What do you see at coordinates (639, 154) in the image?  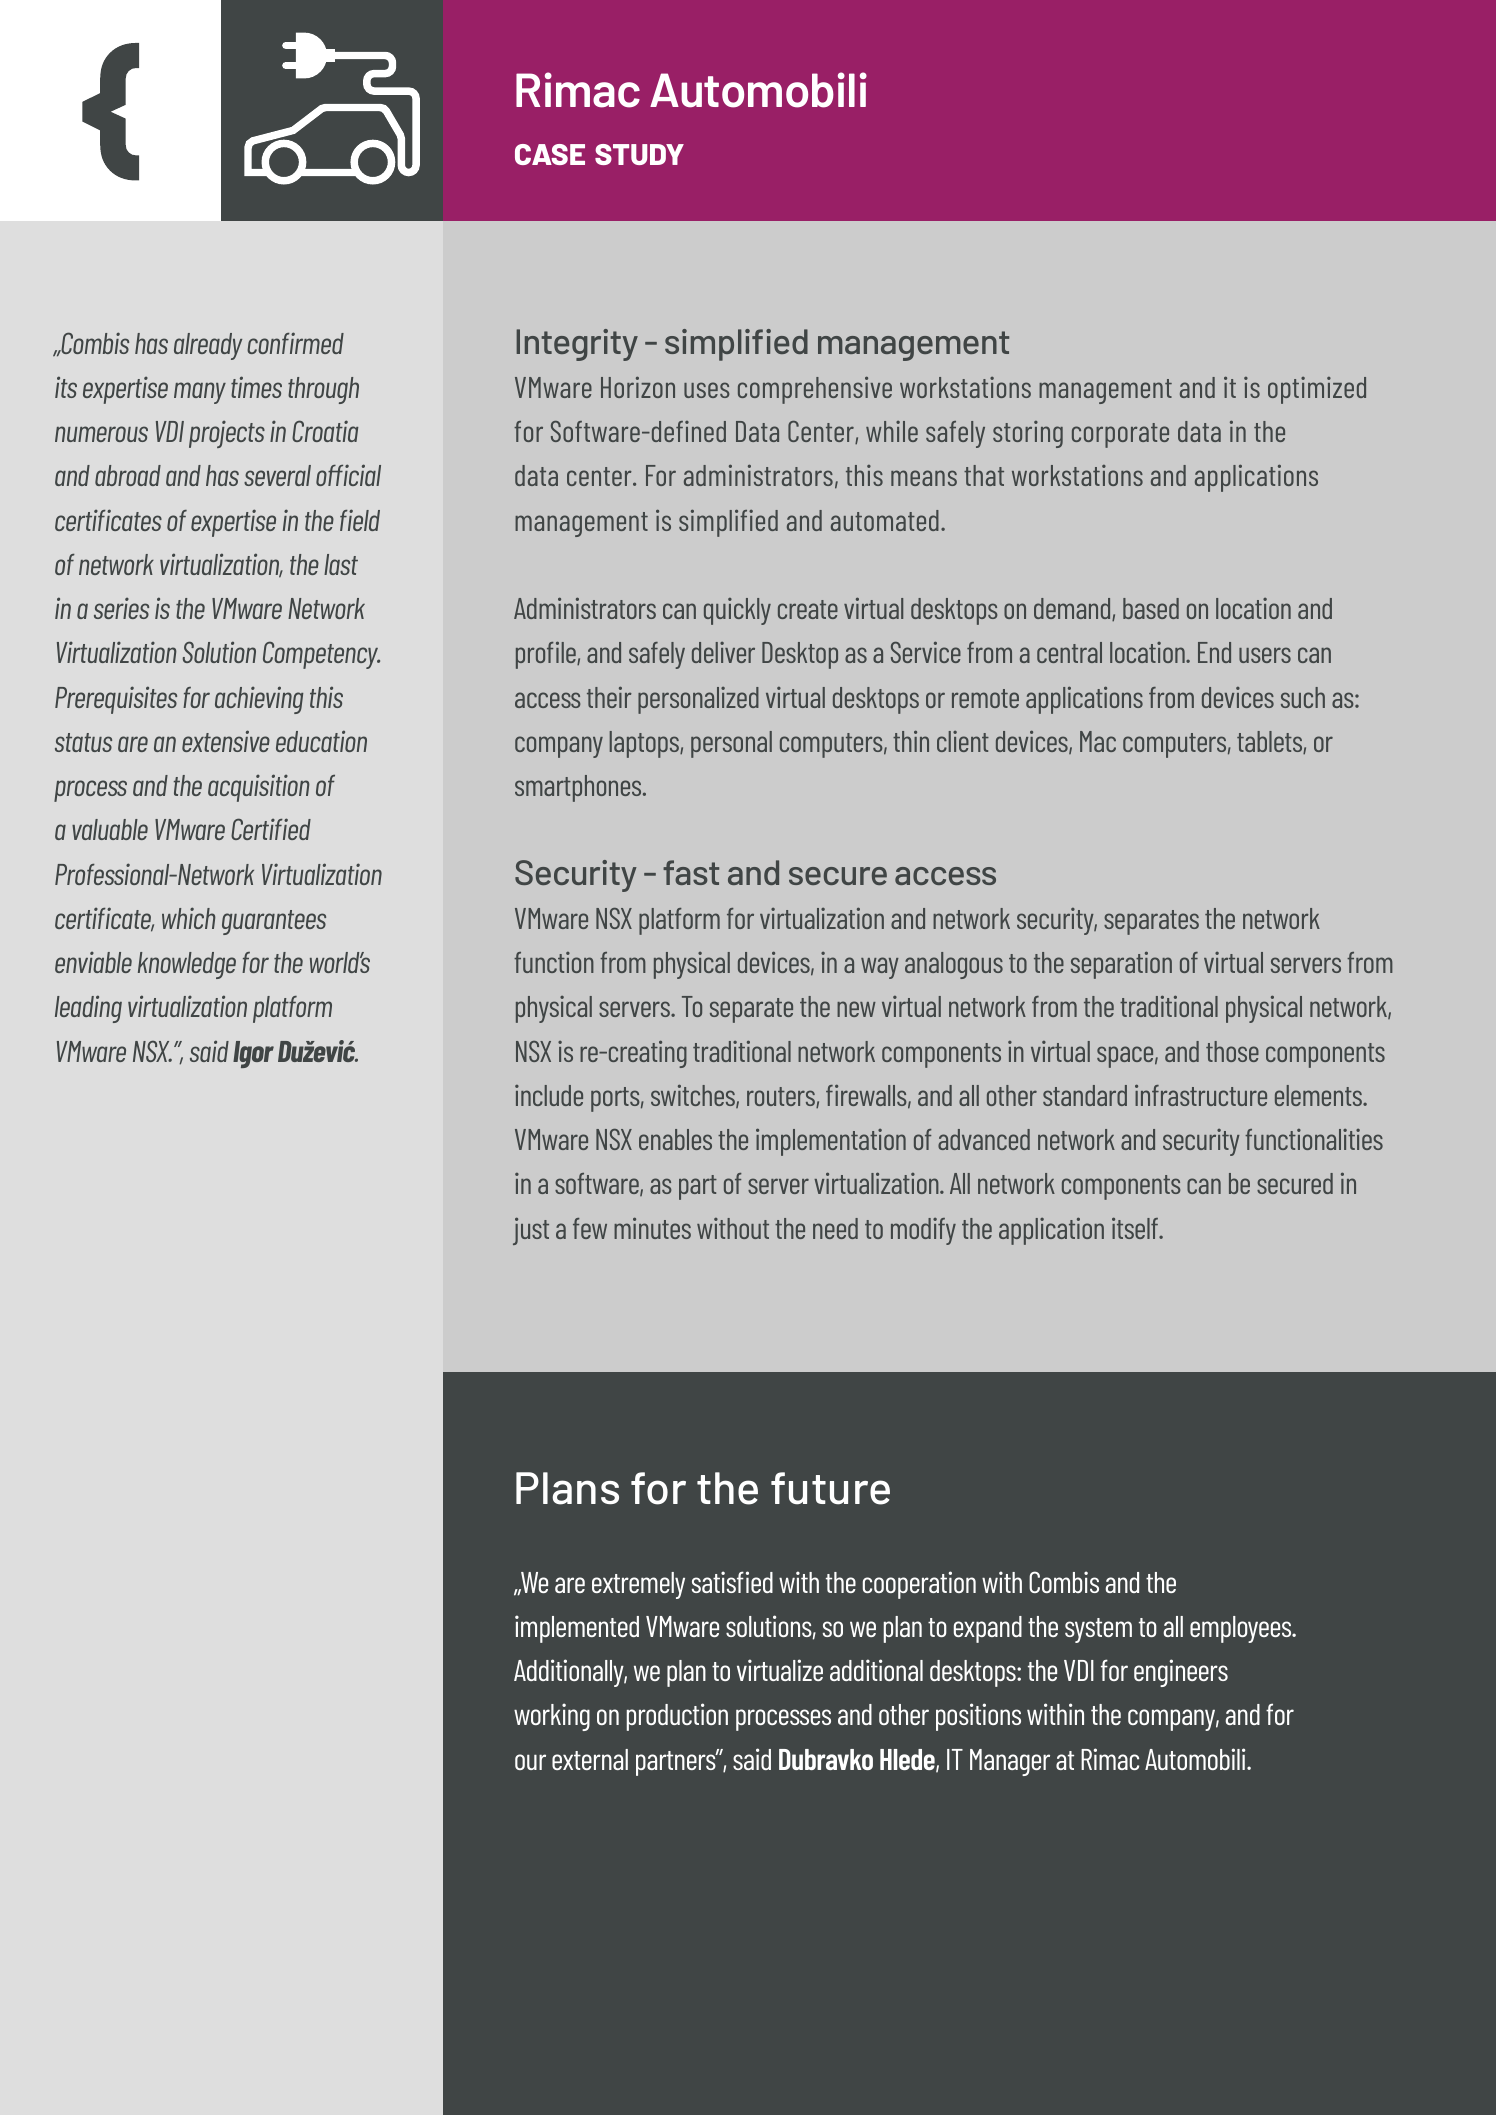 I see `study` at bounding box center [639, 154].
